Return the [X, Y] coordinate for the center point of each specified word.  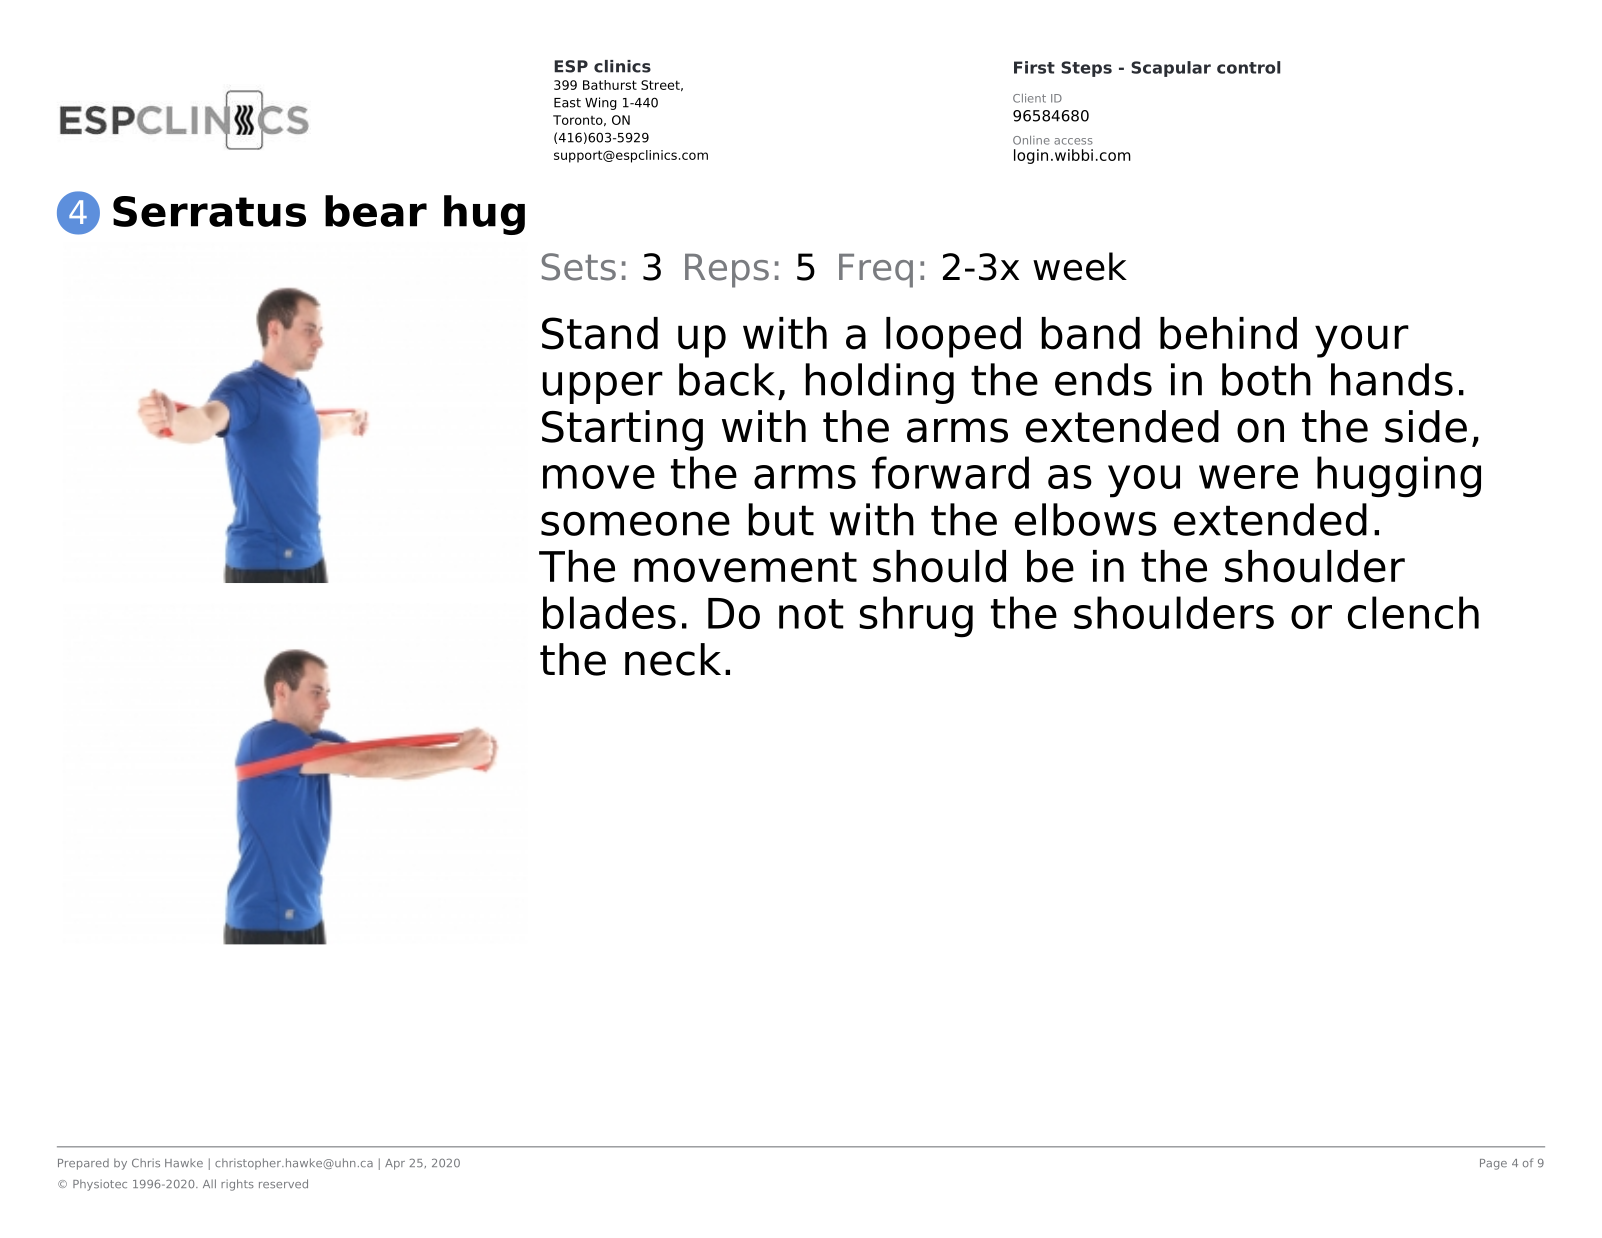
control [1248, 67]
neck [673, 659]
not [811, 614]
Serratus [209, 211]
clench [1413, 612]
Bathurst [610, 85]
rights [237, 1185]
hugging [1399, 477]
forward [950, 472]
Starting [622, 430]
